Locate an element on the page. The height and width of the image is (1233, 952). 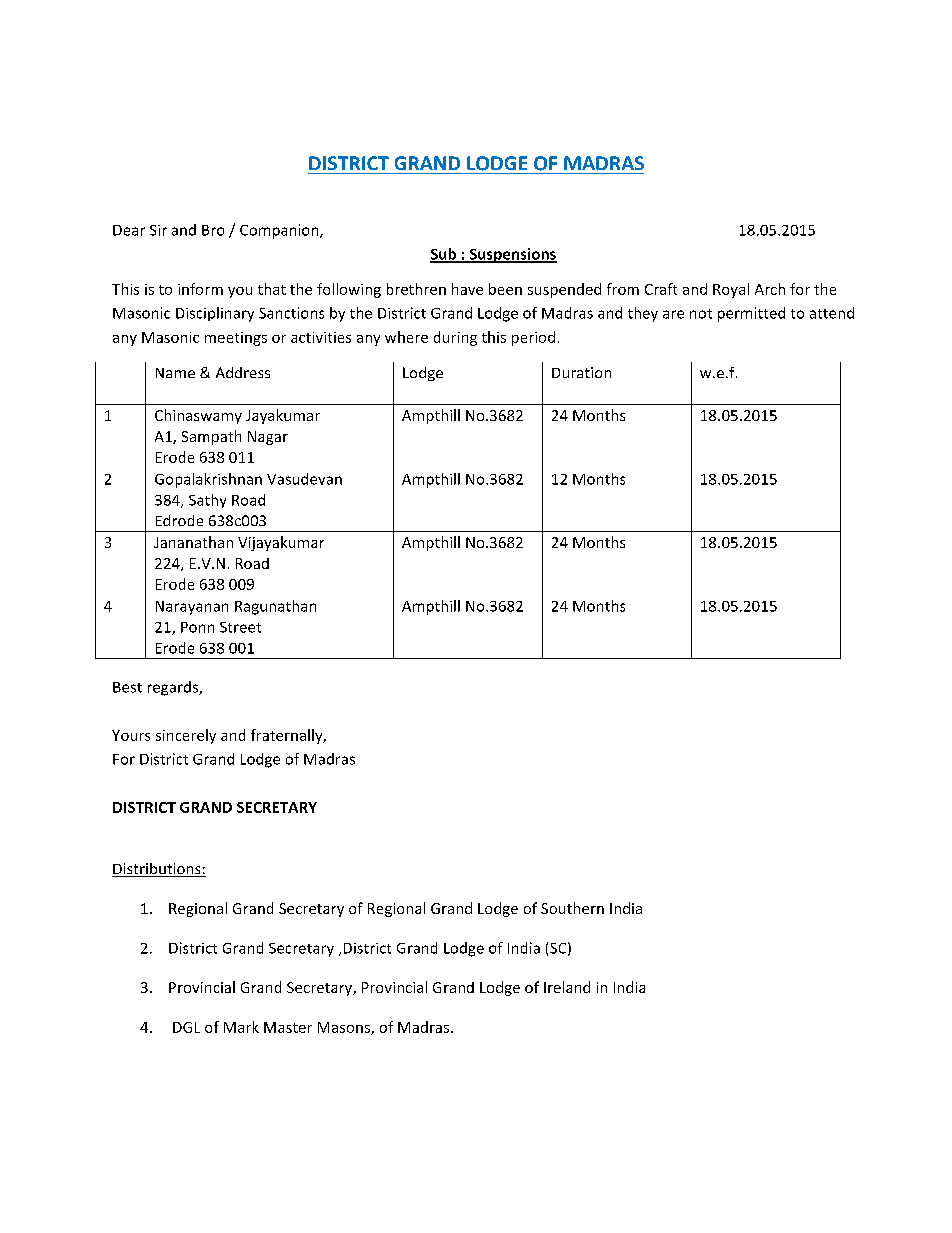
Duration is located at coordinates (581, 372).
